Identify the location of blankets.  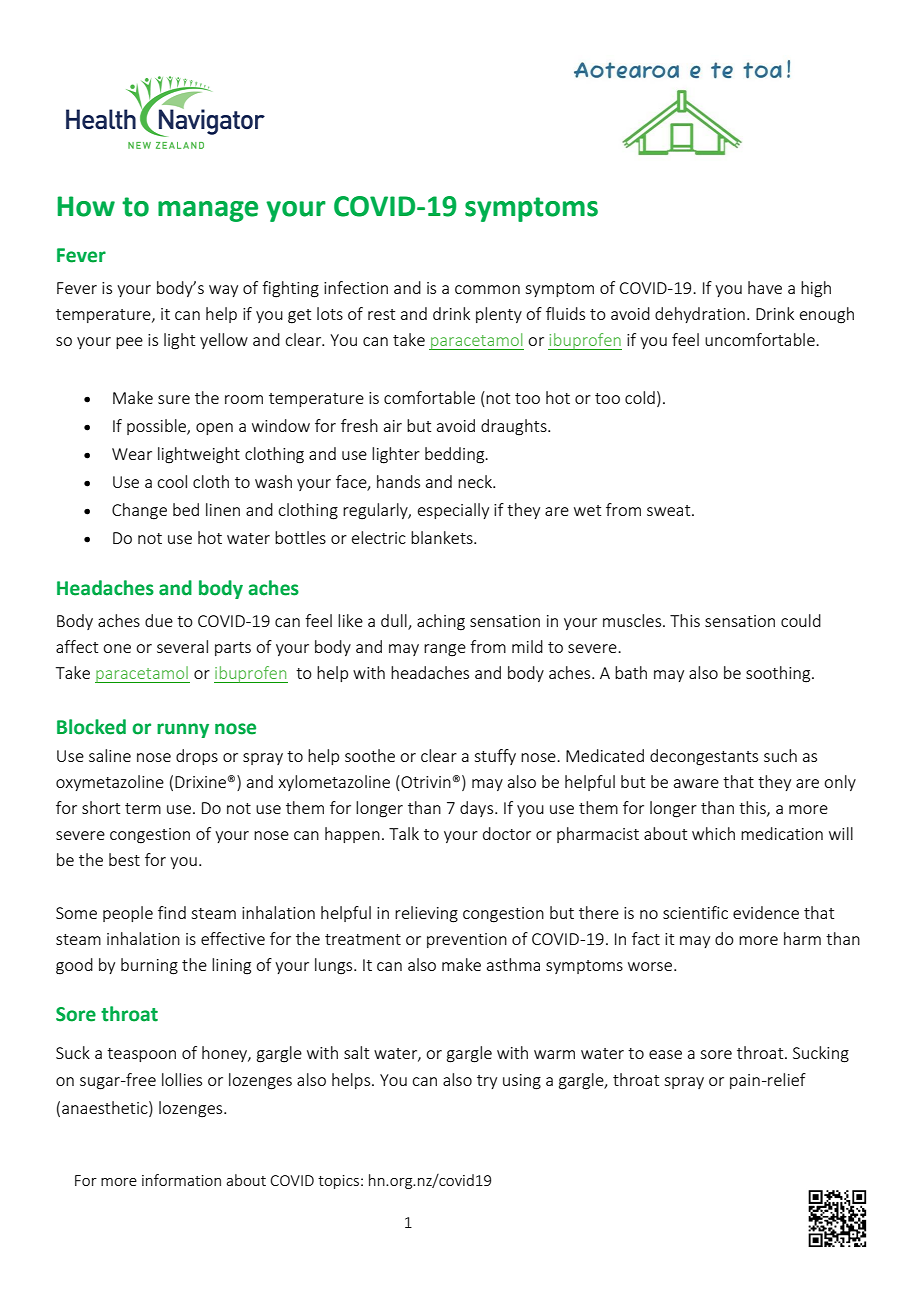
(443, 537).
